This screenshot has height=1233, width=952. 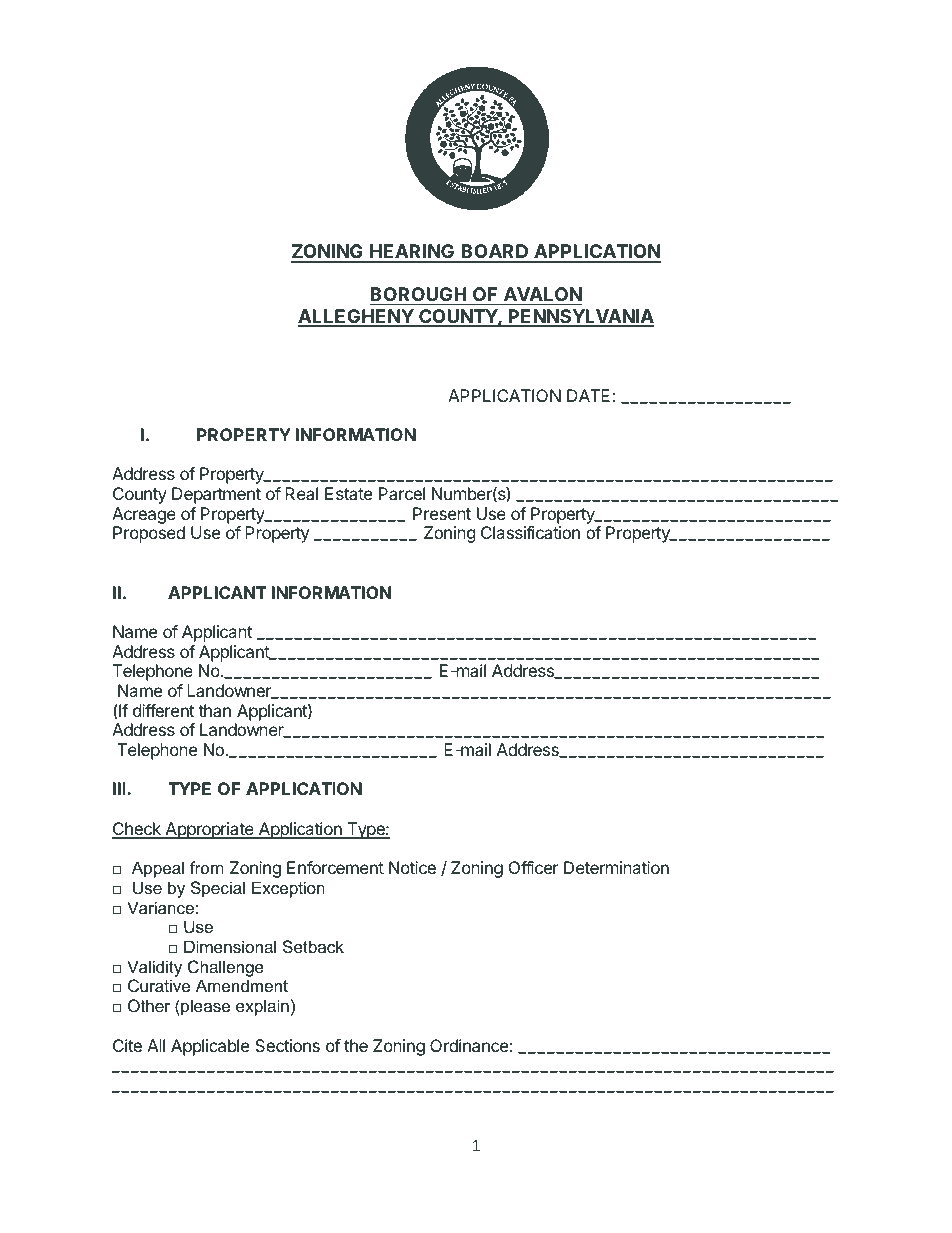 I want to click on Proposed, so click(x=149, y=534).
